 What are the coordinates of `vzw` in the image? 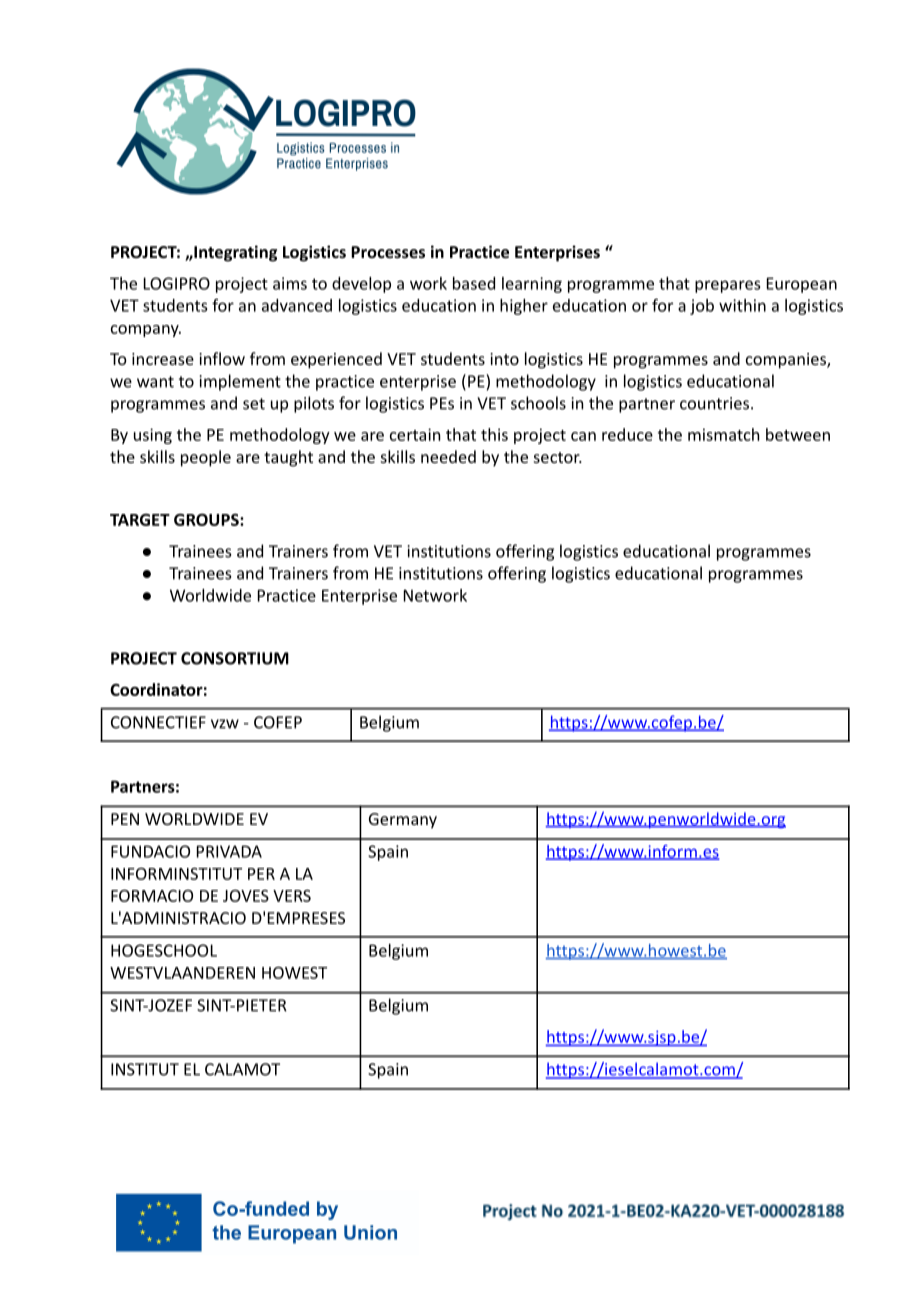 It's located at (225, 724).
